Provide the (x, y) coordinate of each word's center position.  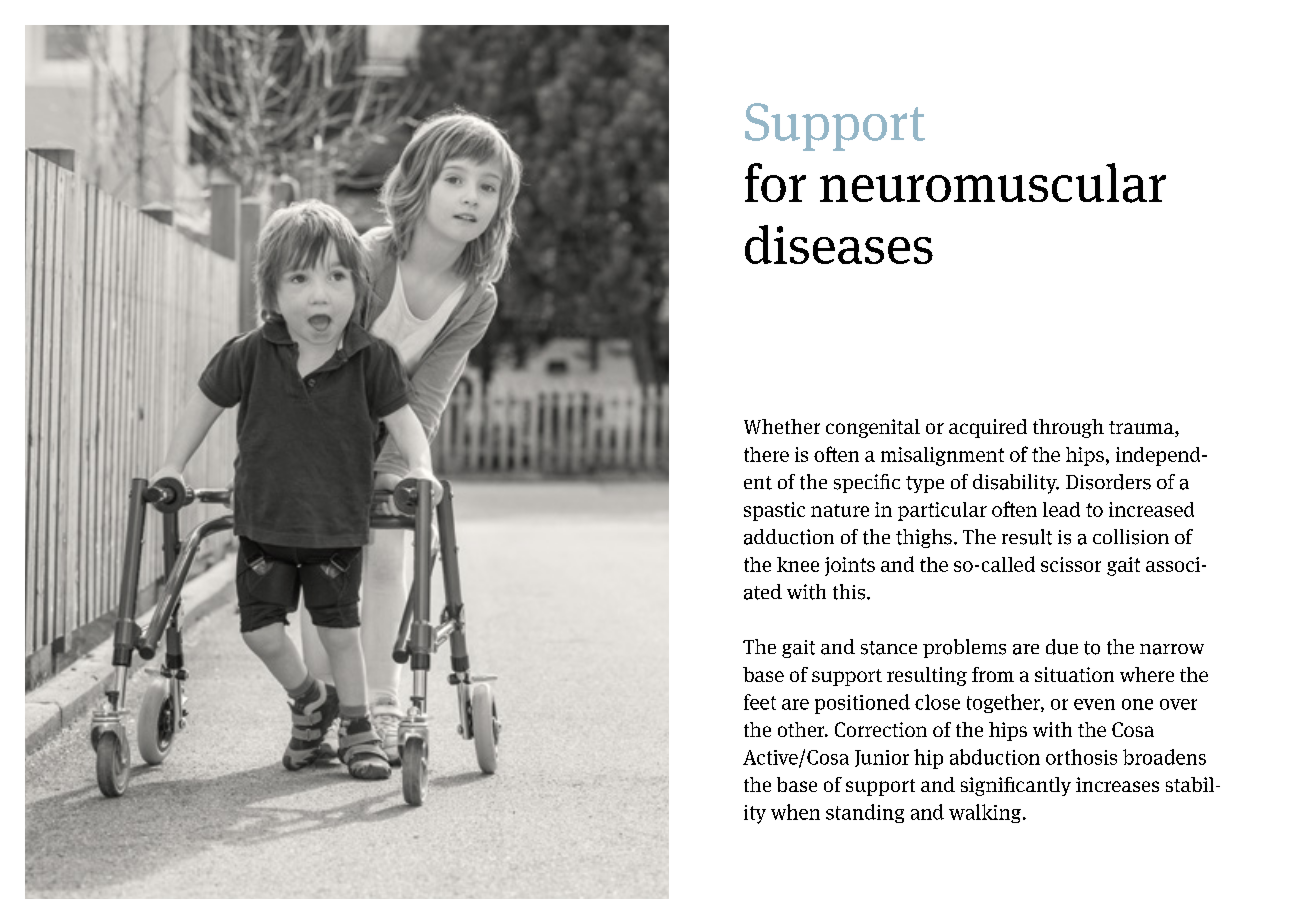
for (775, 182)
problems (964, 648)
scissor (1071, 564)
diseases (839, 244)
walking (986, 813)
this (850, 592)
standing (865, 813)
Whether (782, 426)
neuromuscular (993, 183)
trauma (1142, 429)
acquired (988, 428)
